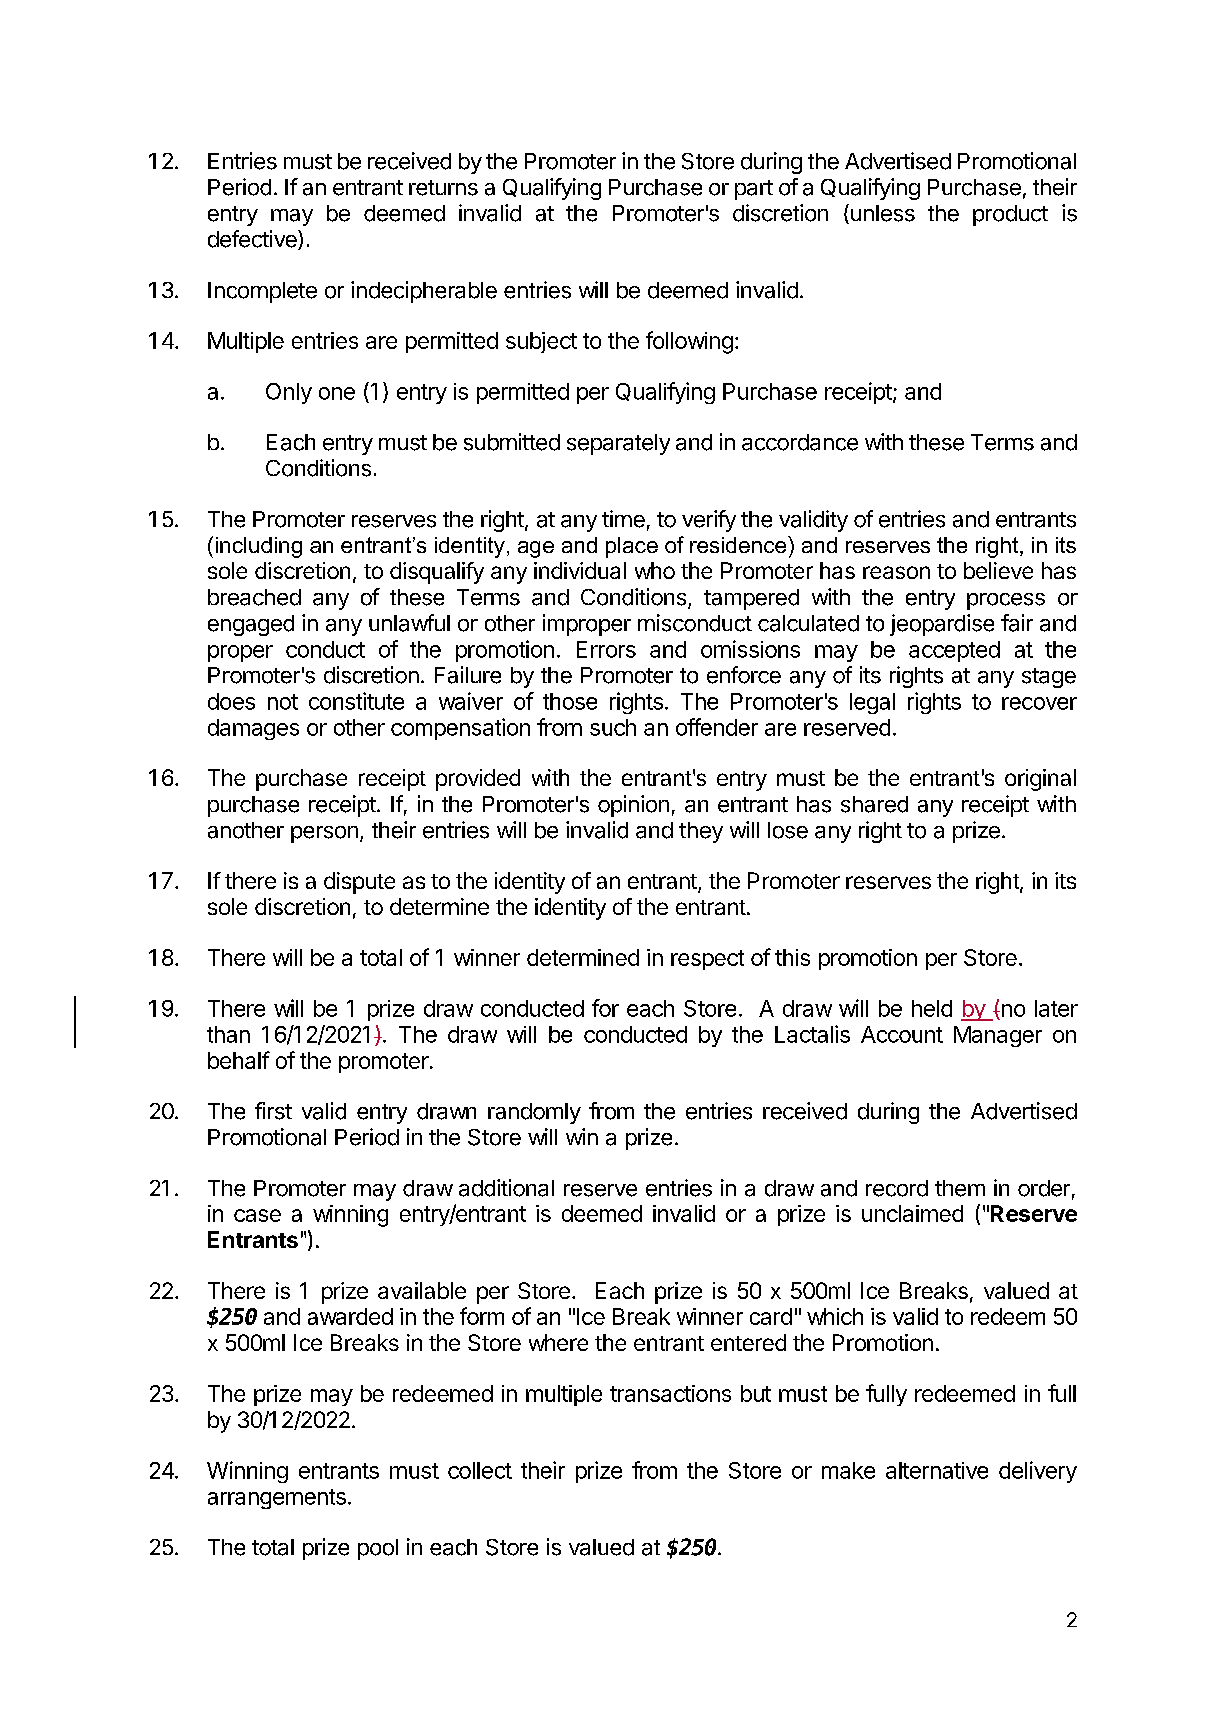  Describe the element at coordinates (273, 1111) in the image. I see `first` at that location.
